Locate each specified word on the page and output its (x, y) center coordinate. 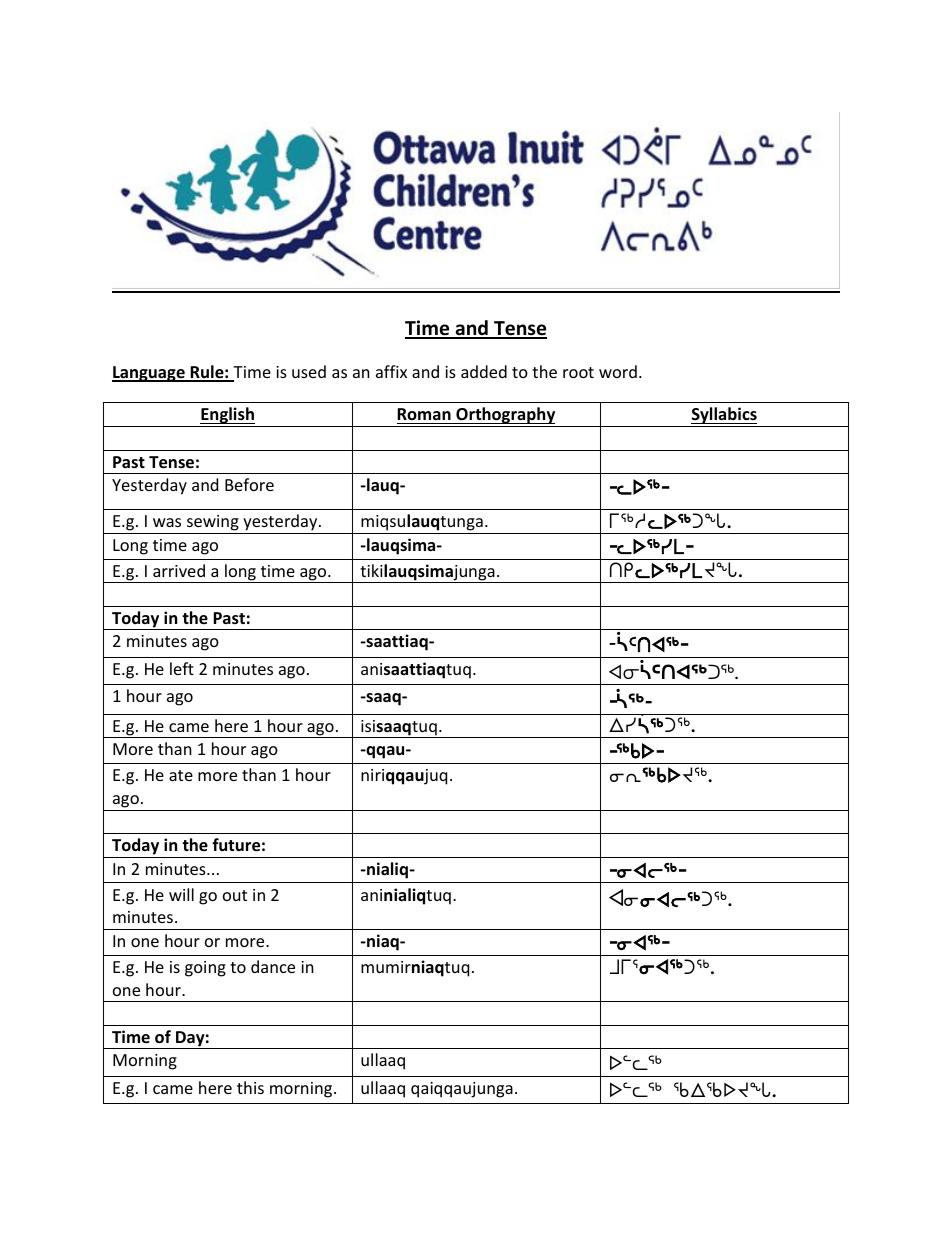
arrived (179, 570)
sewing (213, 524)
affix (391, 371)
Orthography (506, 417)
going (205, 969)
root (578, 372)
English (227, 417)
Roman (425, 416)
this (250, 1087)
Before (249, 484)
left (182, 668)
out (235, 895)
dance (273, 966)
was (167, 522)
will (181, 894)
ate (181, 775)
